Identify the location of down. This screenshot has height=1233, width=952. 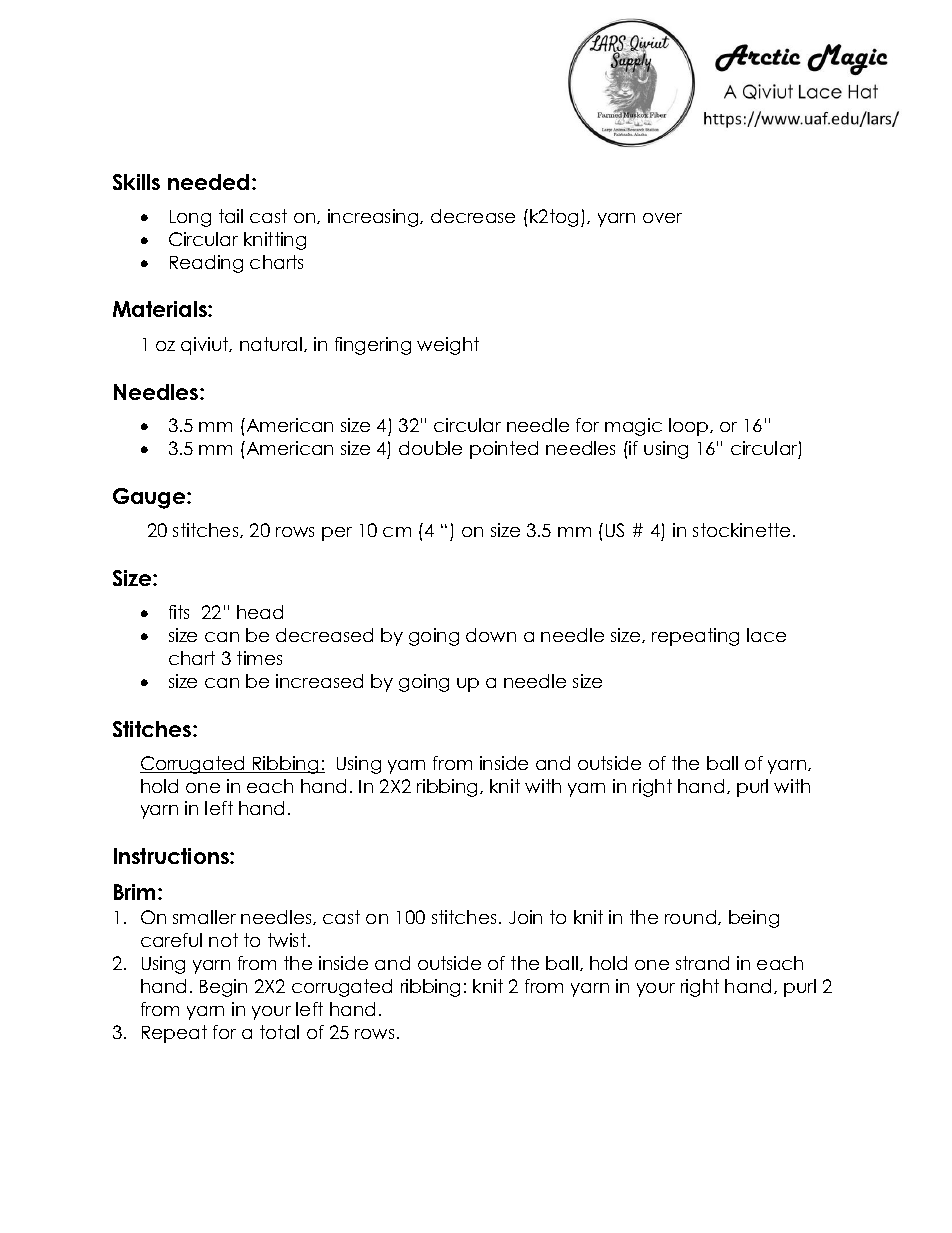
(491, 635).
